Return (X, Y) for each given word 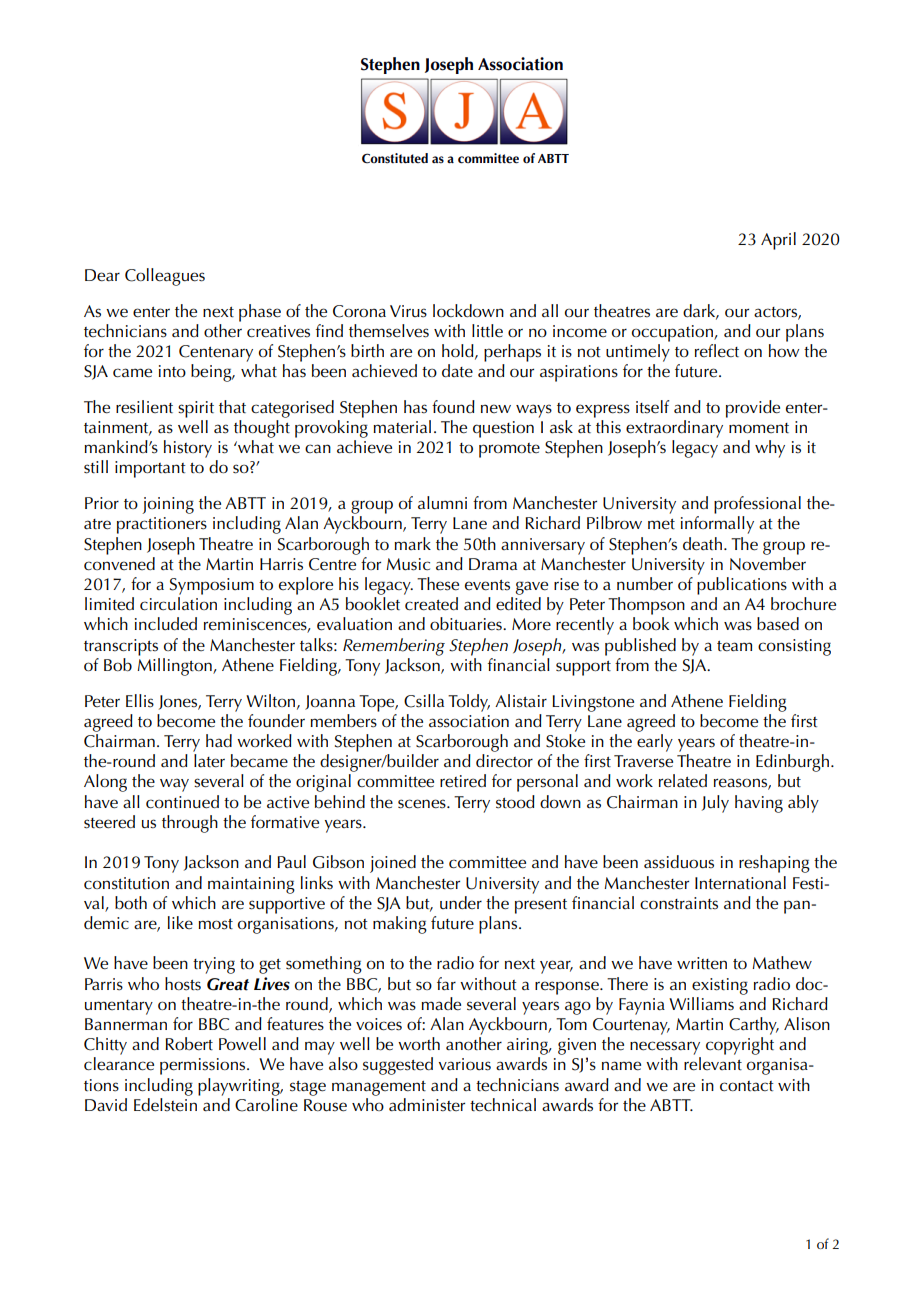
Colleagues (165, 277)
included (166, 624)
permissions (204, 1066)
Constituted (395, 158)
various (465, 1064)
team (734, 646)
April (778, 241)
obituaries (467, 624)
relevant (713, 1064)
